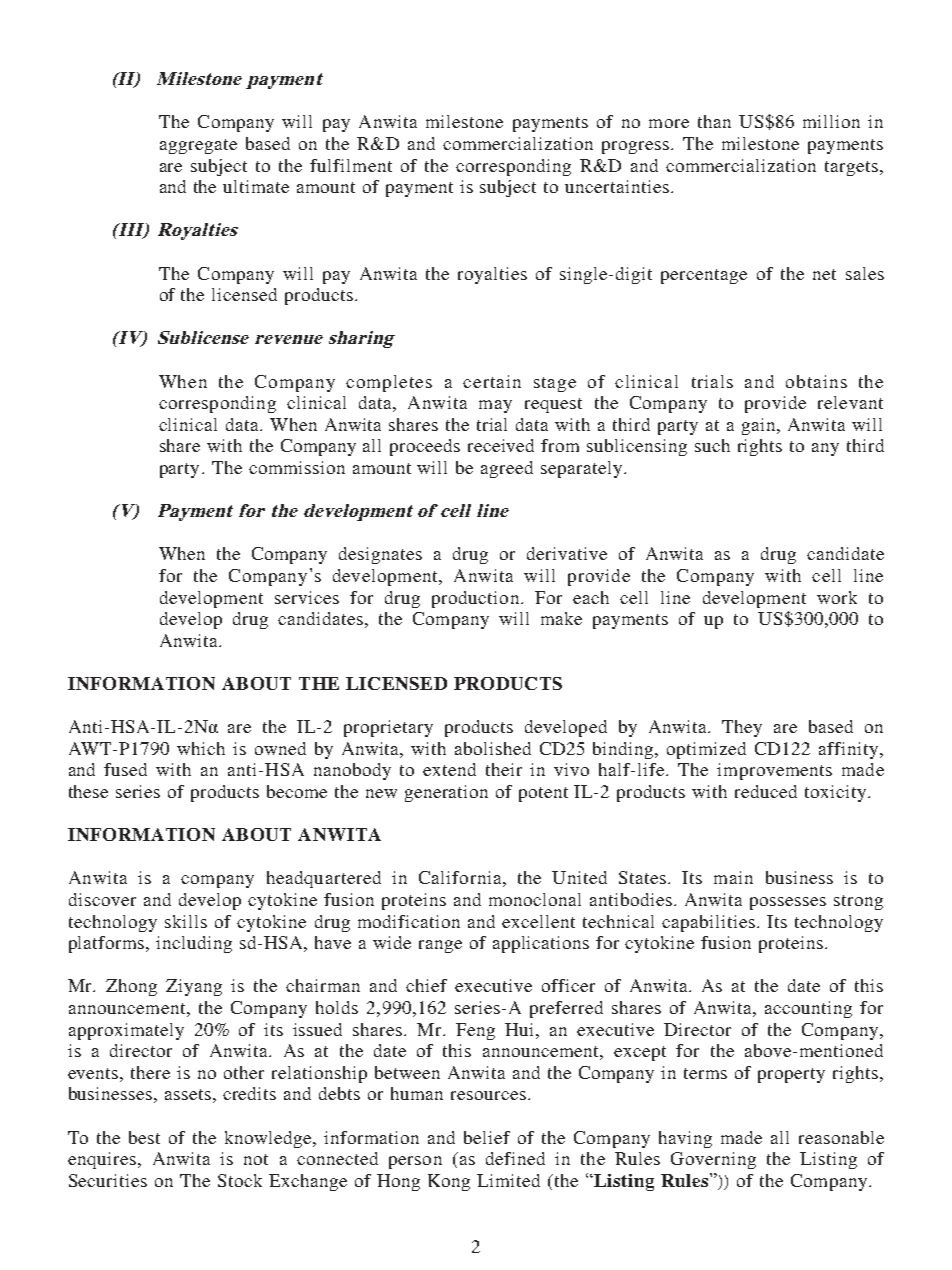  What do you see at coordinates (714, 121) in the document?
I see `than` at bounding box center [714, 121].
